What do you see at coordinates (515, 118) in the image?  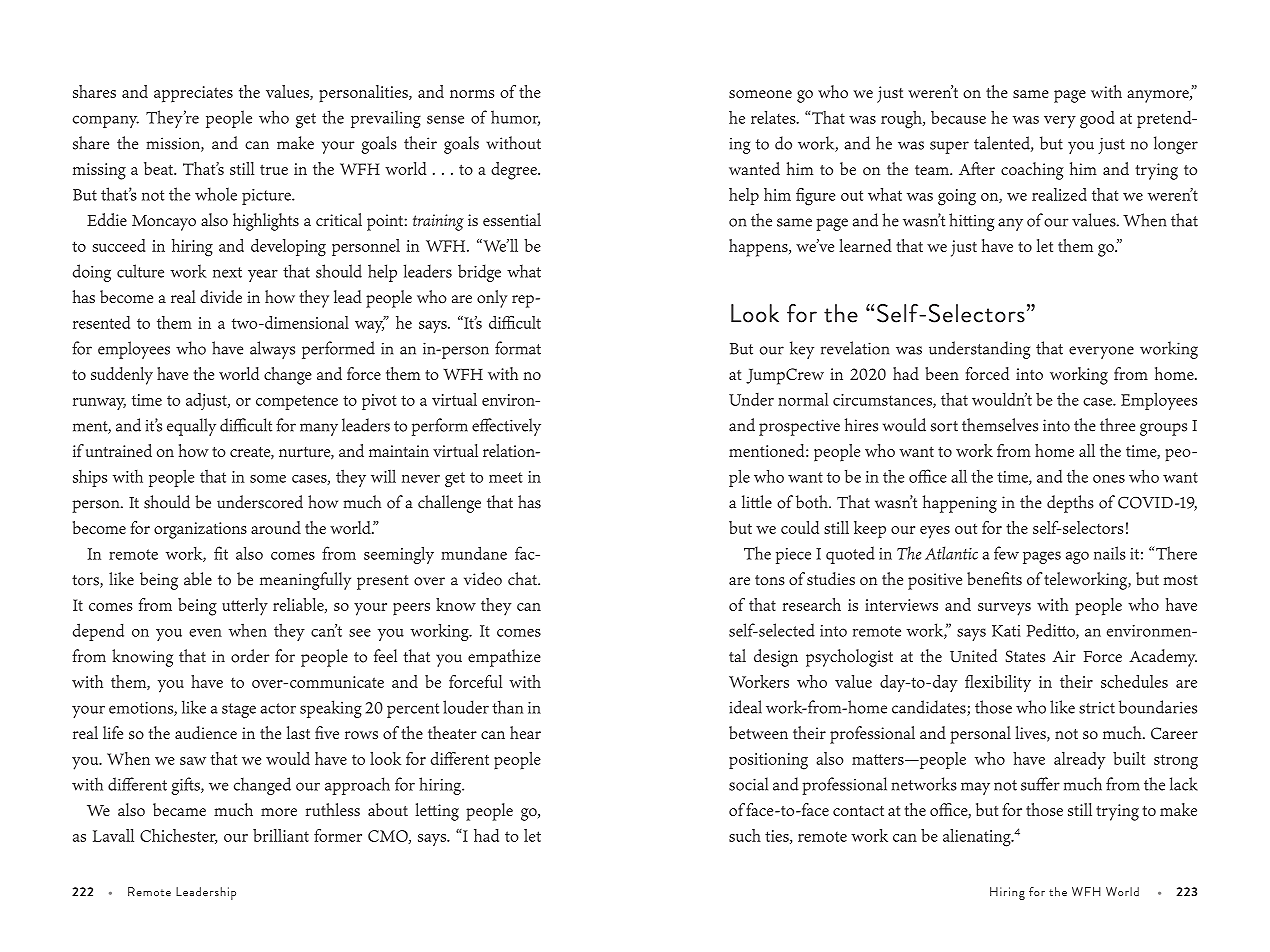 I see `humor` at bounding box center [515, 118].
